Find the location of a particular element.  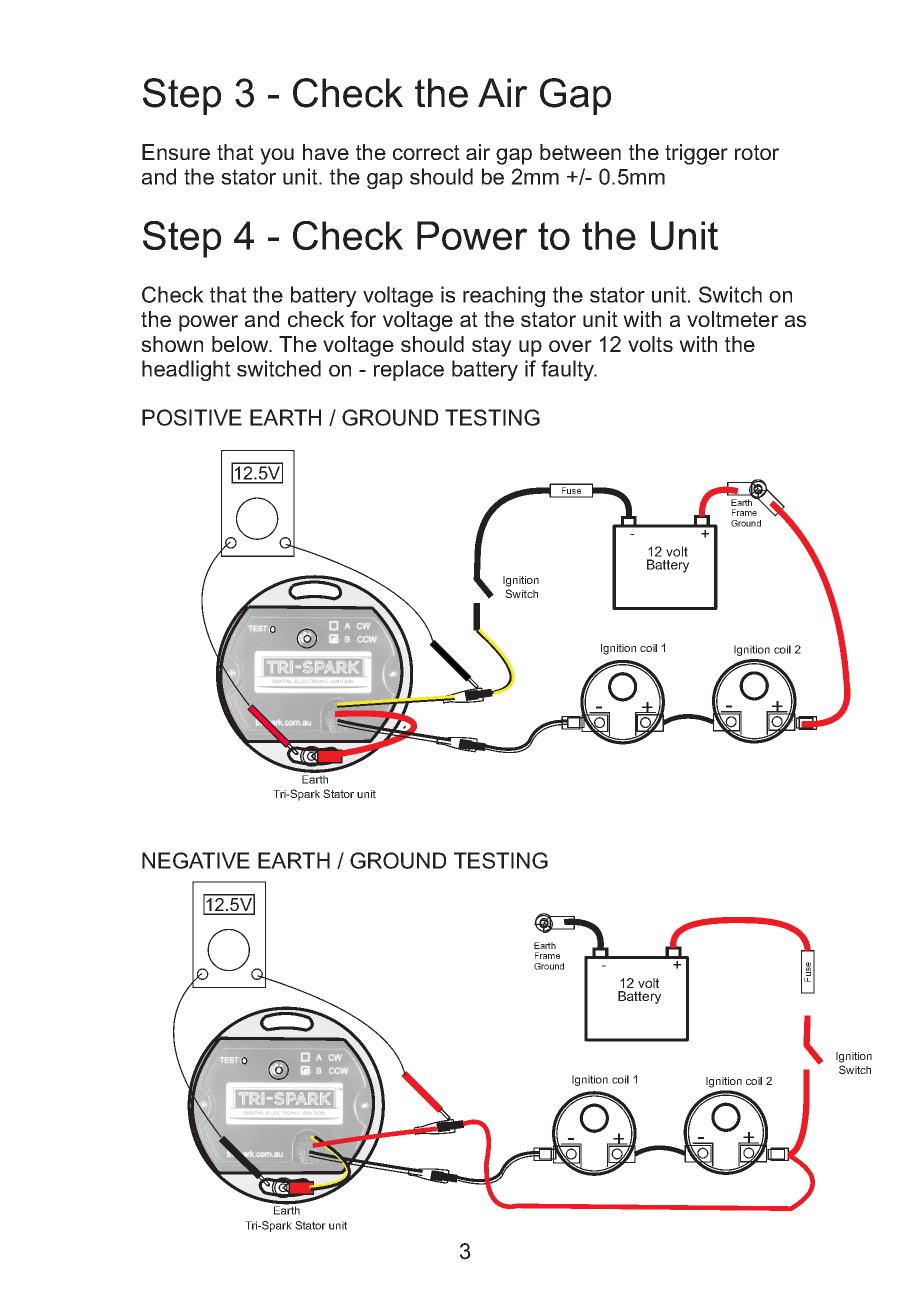

faulty is located at coordinates (568, 370).
